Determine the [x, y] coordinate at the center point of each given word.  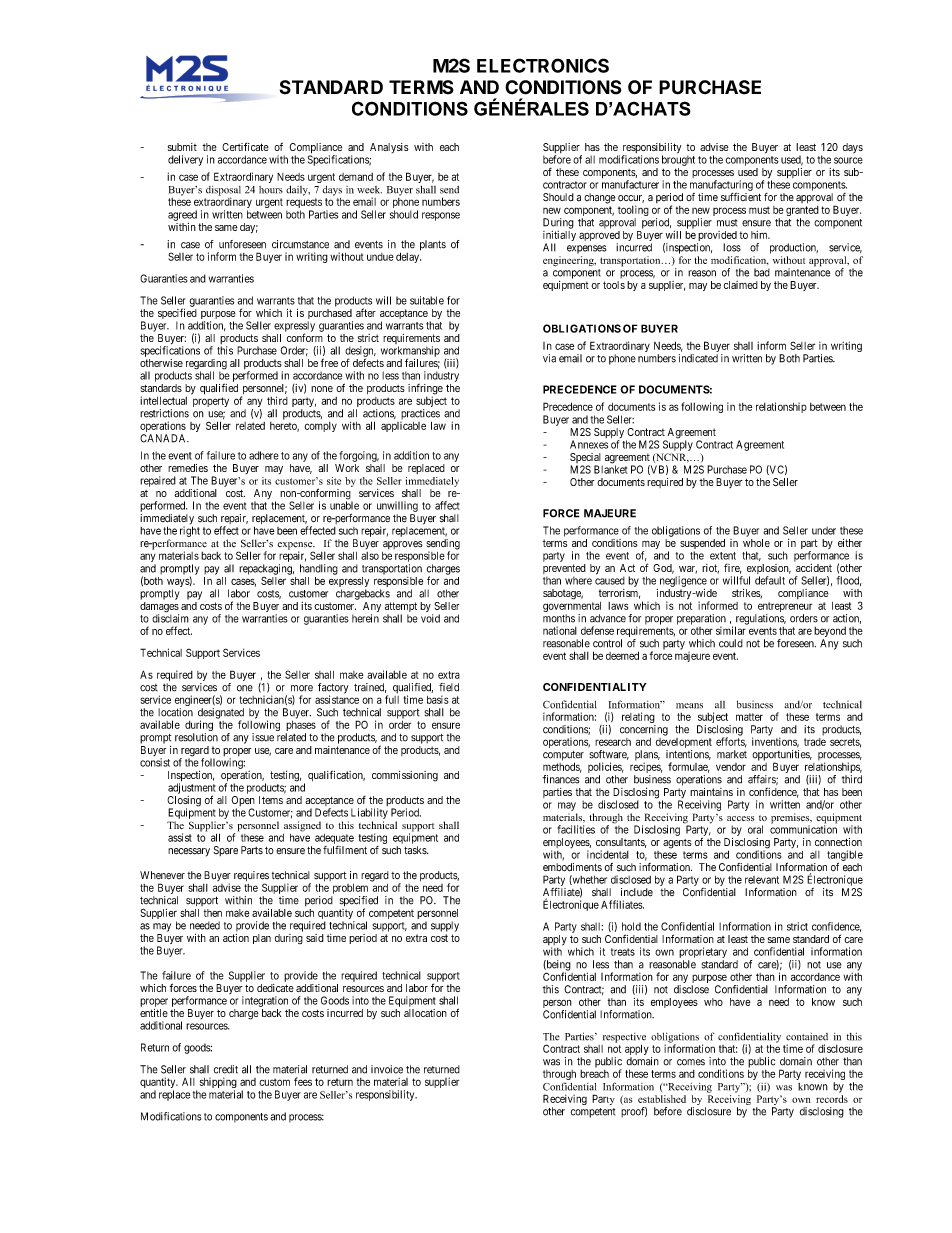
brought [678, 160]
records [832, 1099]
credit [226, 1069]
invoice [387, 1069]
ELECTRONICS [543, 65]
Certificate [245, 146]
